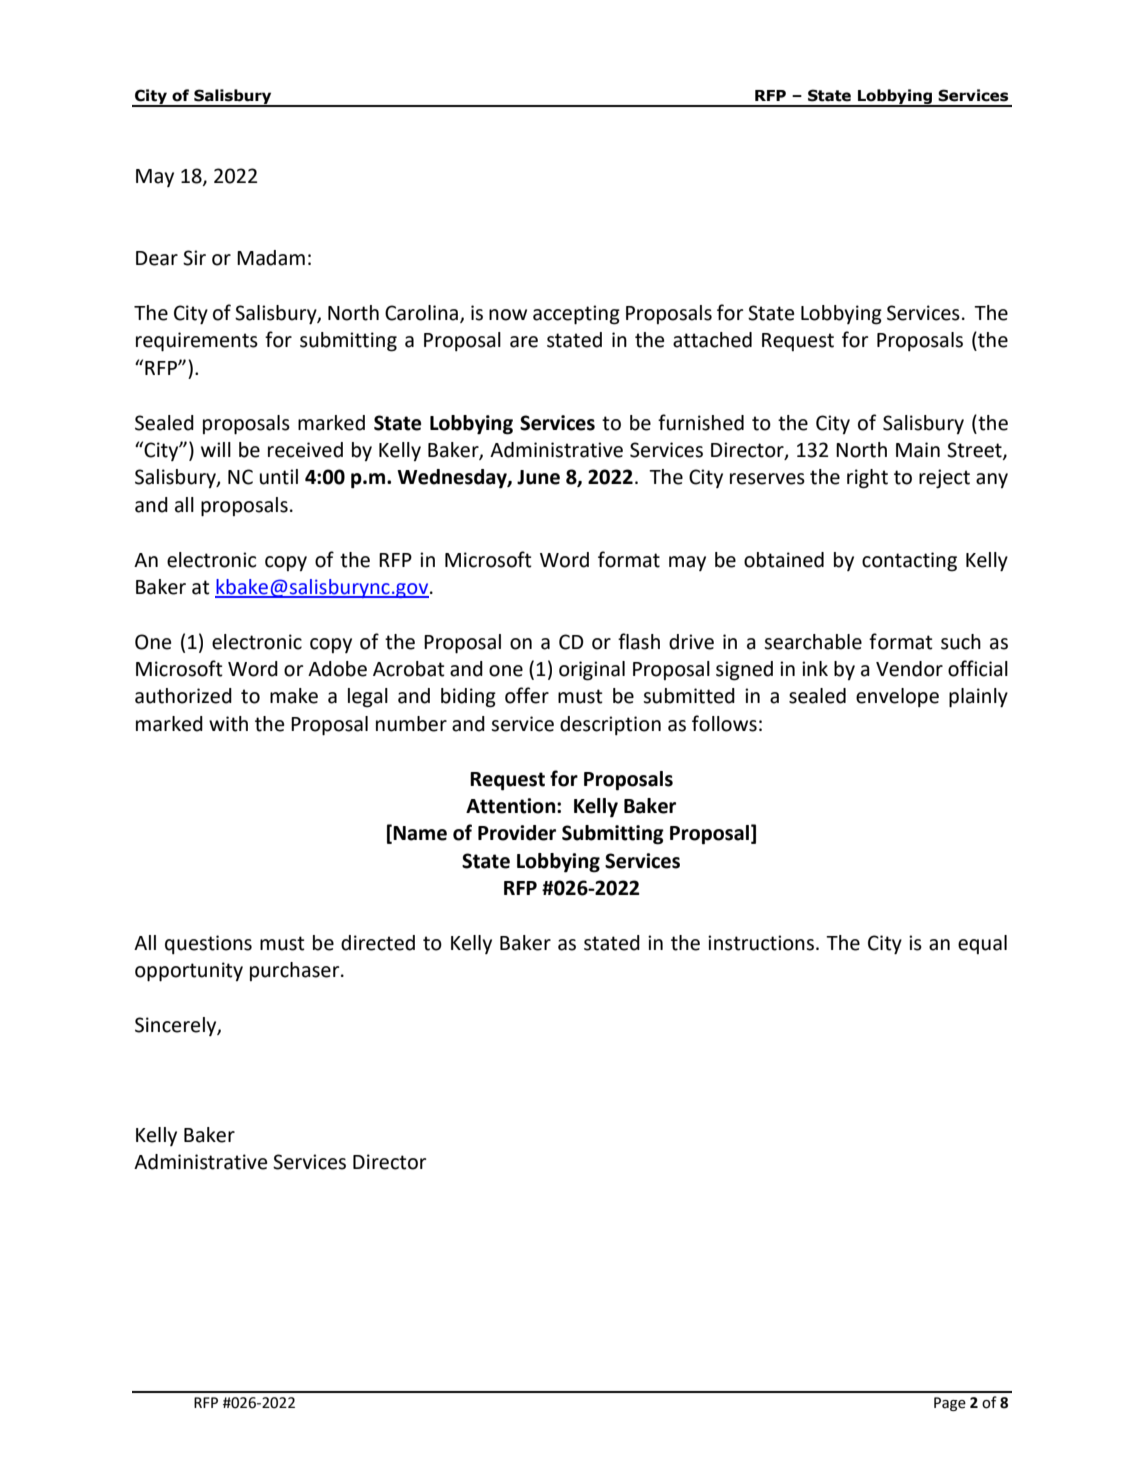  Describe the element at coordinates (950, 1404) in the screenshot. I see `Page` at that location.
